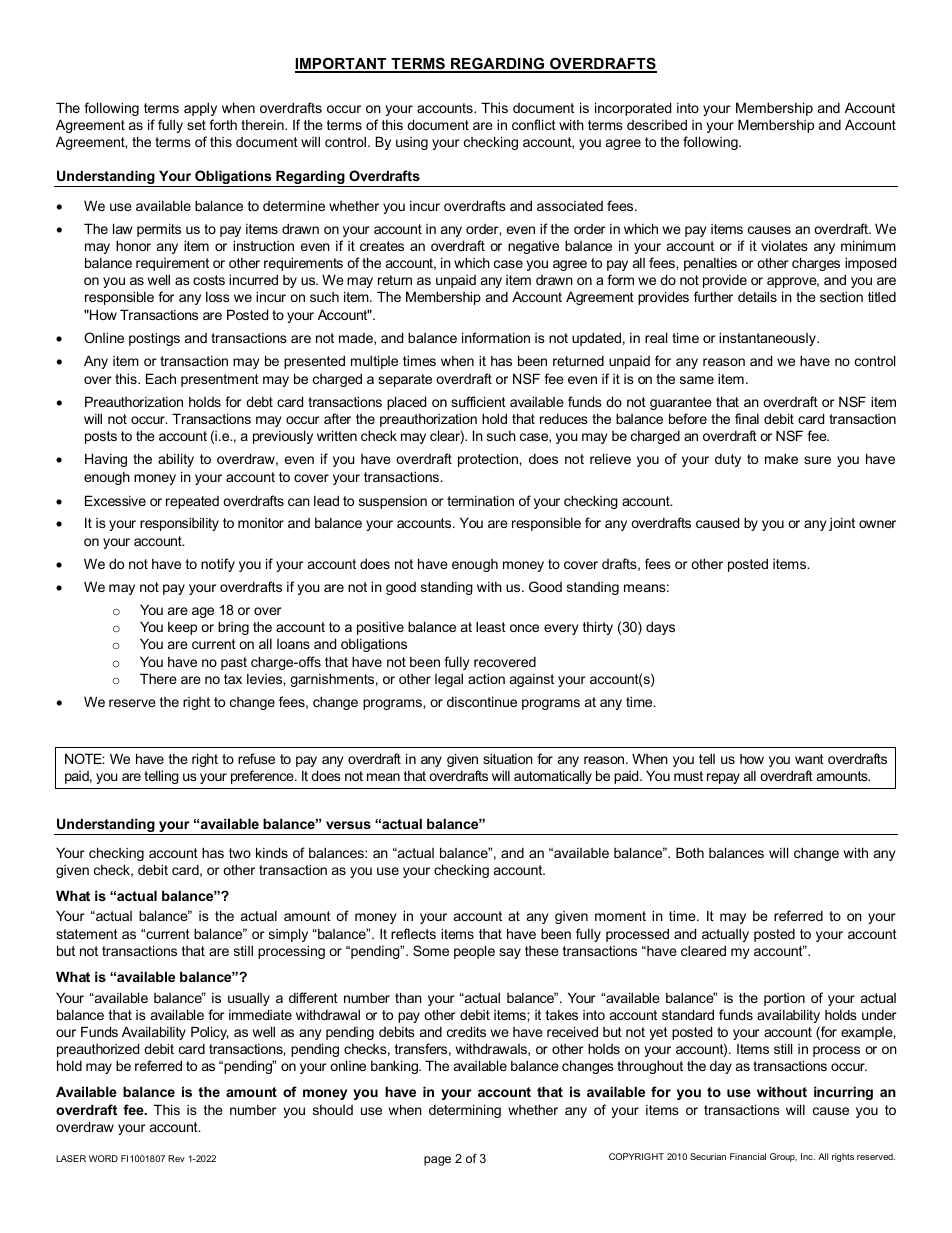 The height and width of the screenshot is (1233, 952). Describe the element at coordinates (478, 401) in the screenshot. I see `sufficient` at that location.
